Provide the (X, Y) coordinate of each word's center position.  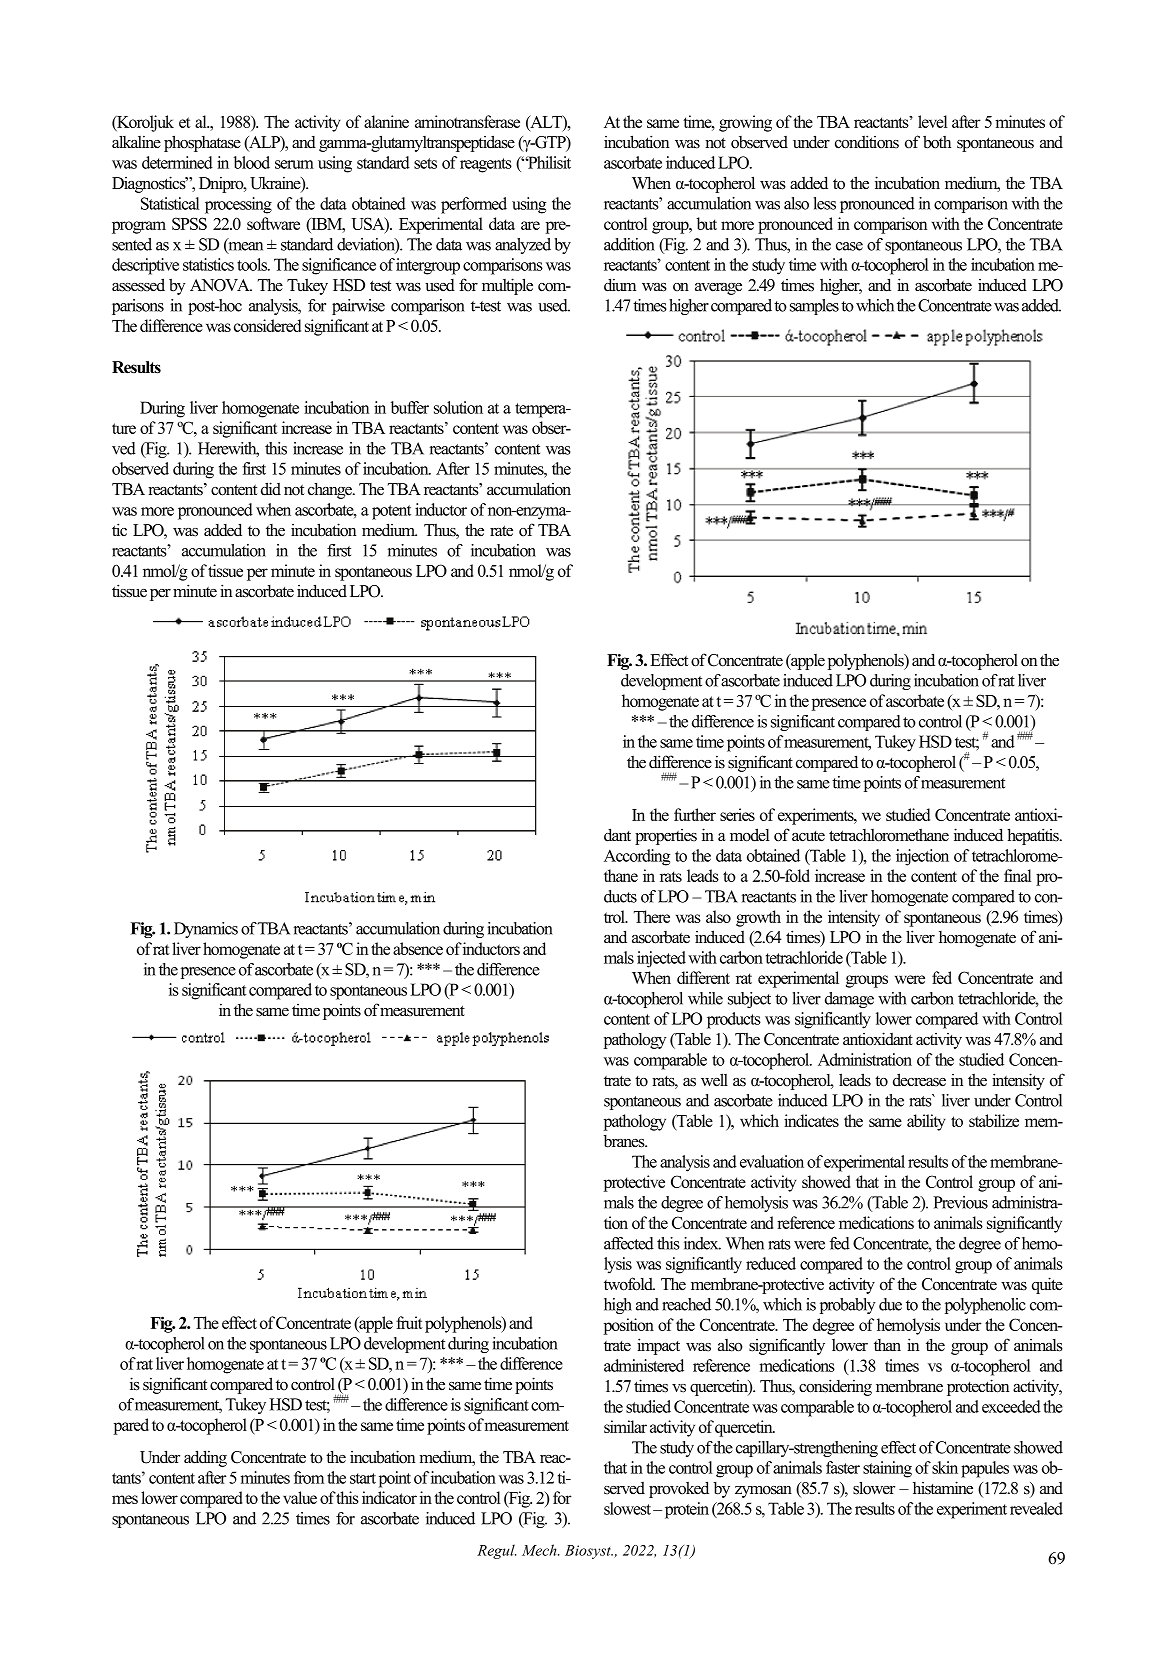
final (1017, 875)
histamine (943, 1488)
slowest (627, 1508)
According (637, 857)
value (300, 1497)
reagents (486, 165)
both (937, 142)
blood (252, 162)
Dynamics (206, 930)
